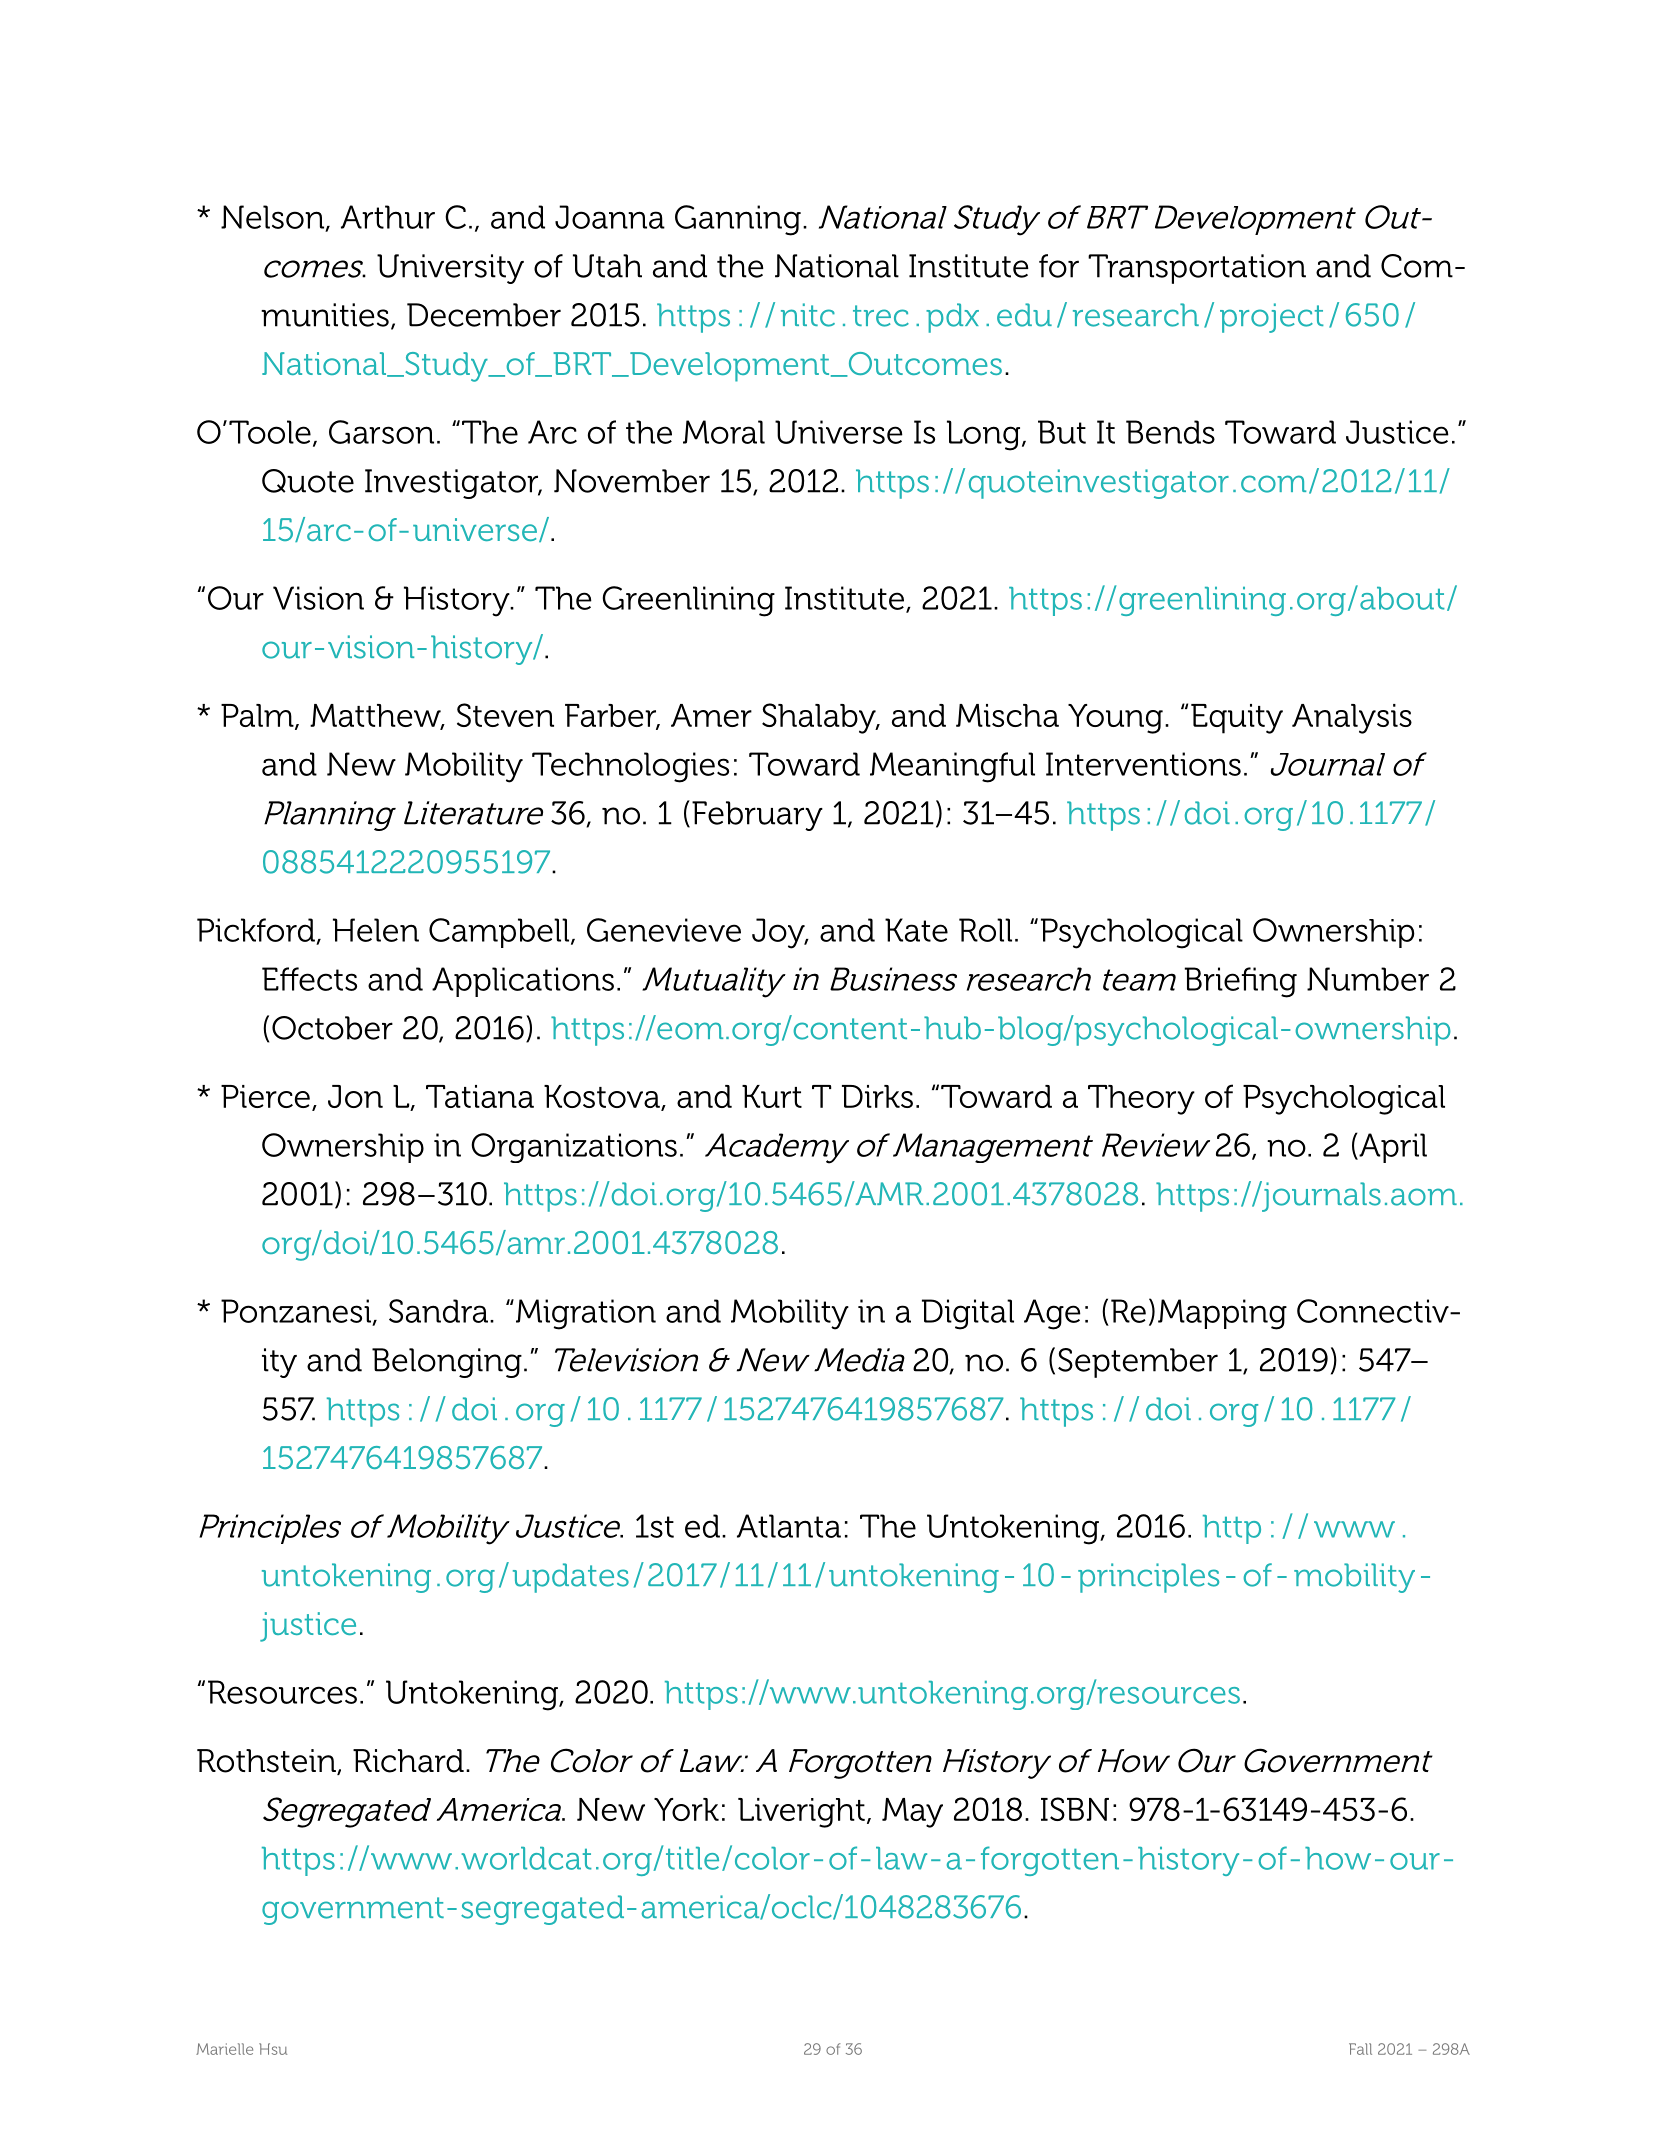  Describe the element at coordinates (273, 2049) in the screenshot. I see `Hsu` at that location.
